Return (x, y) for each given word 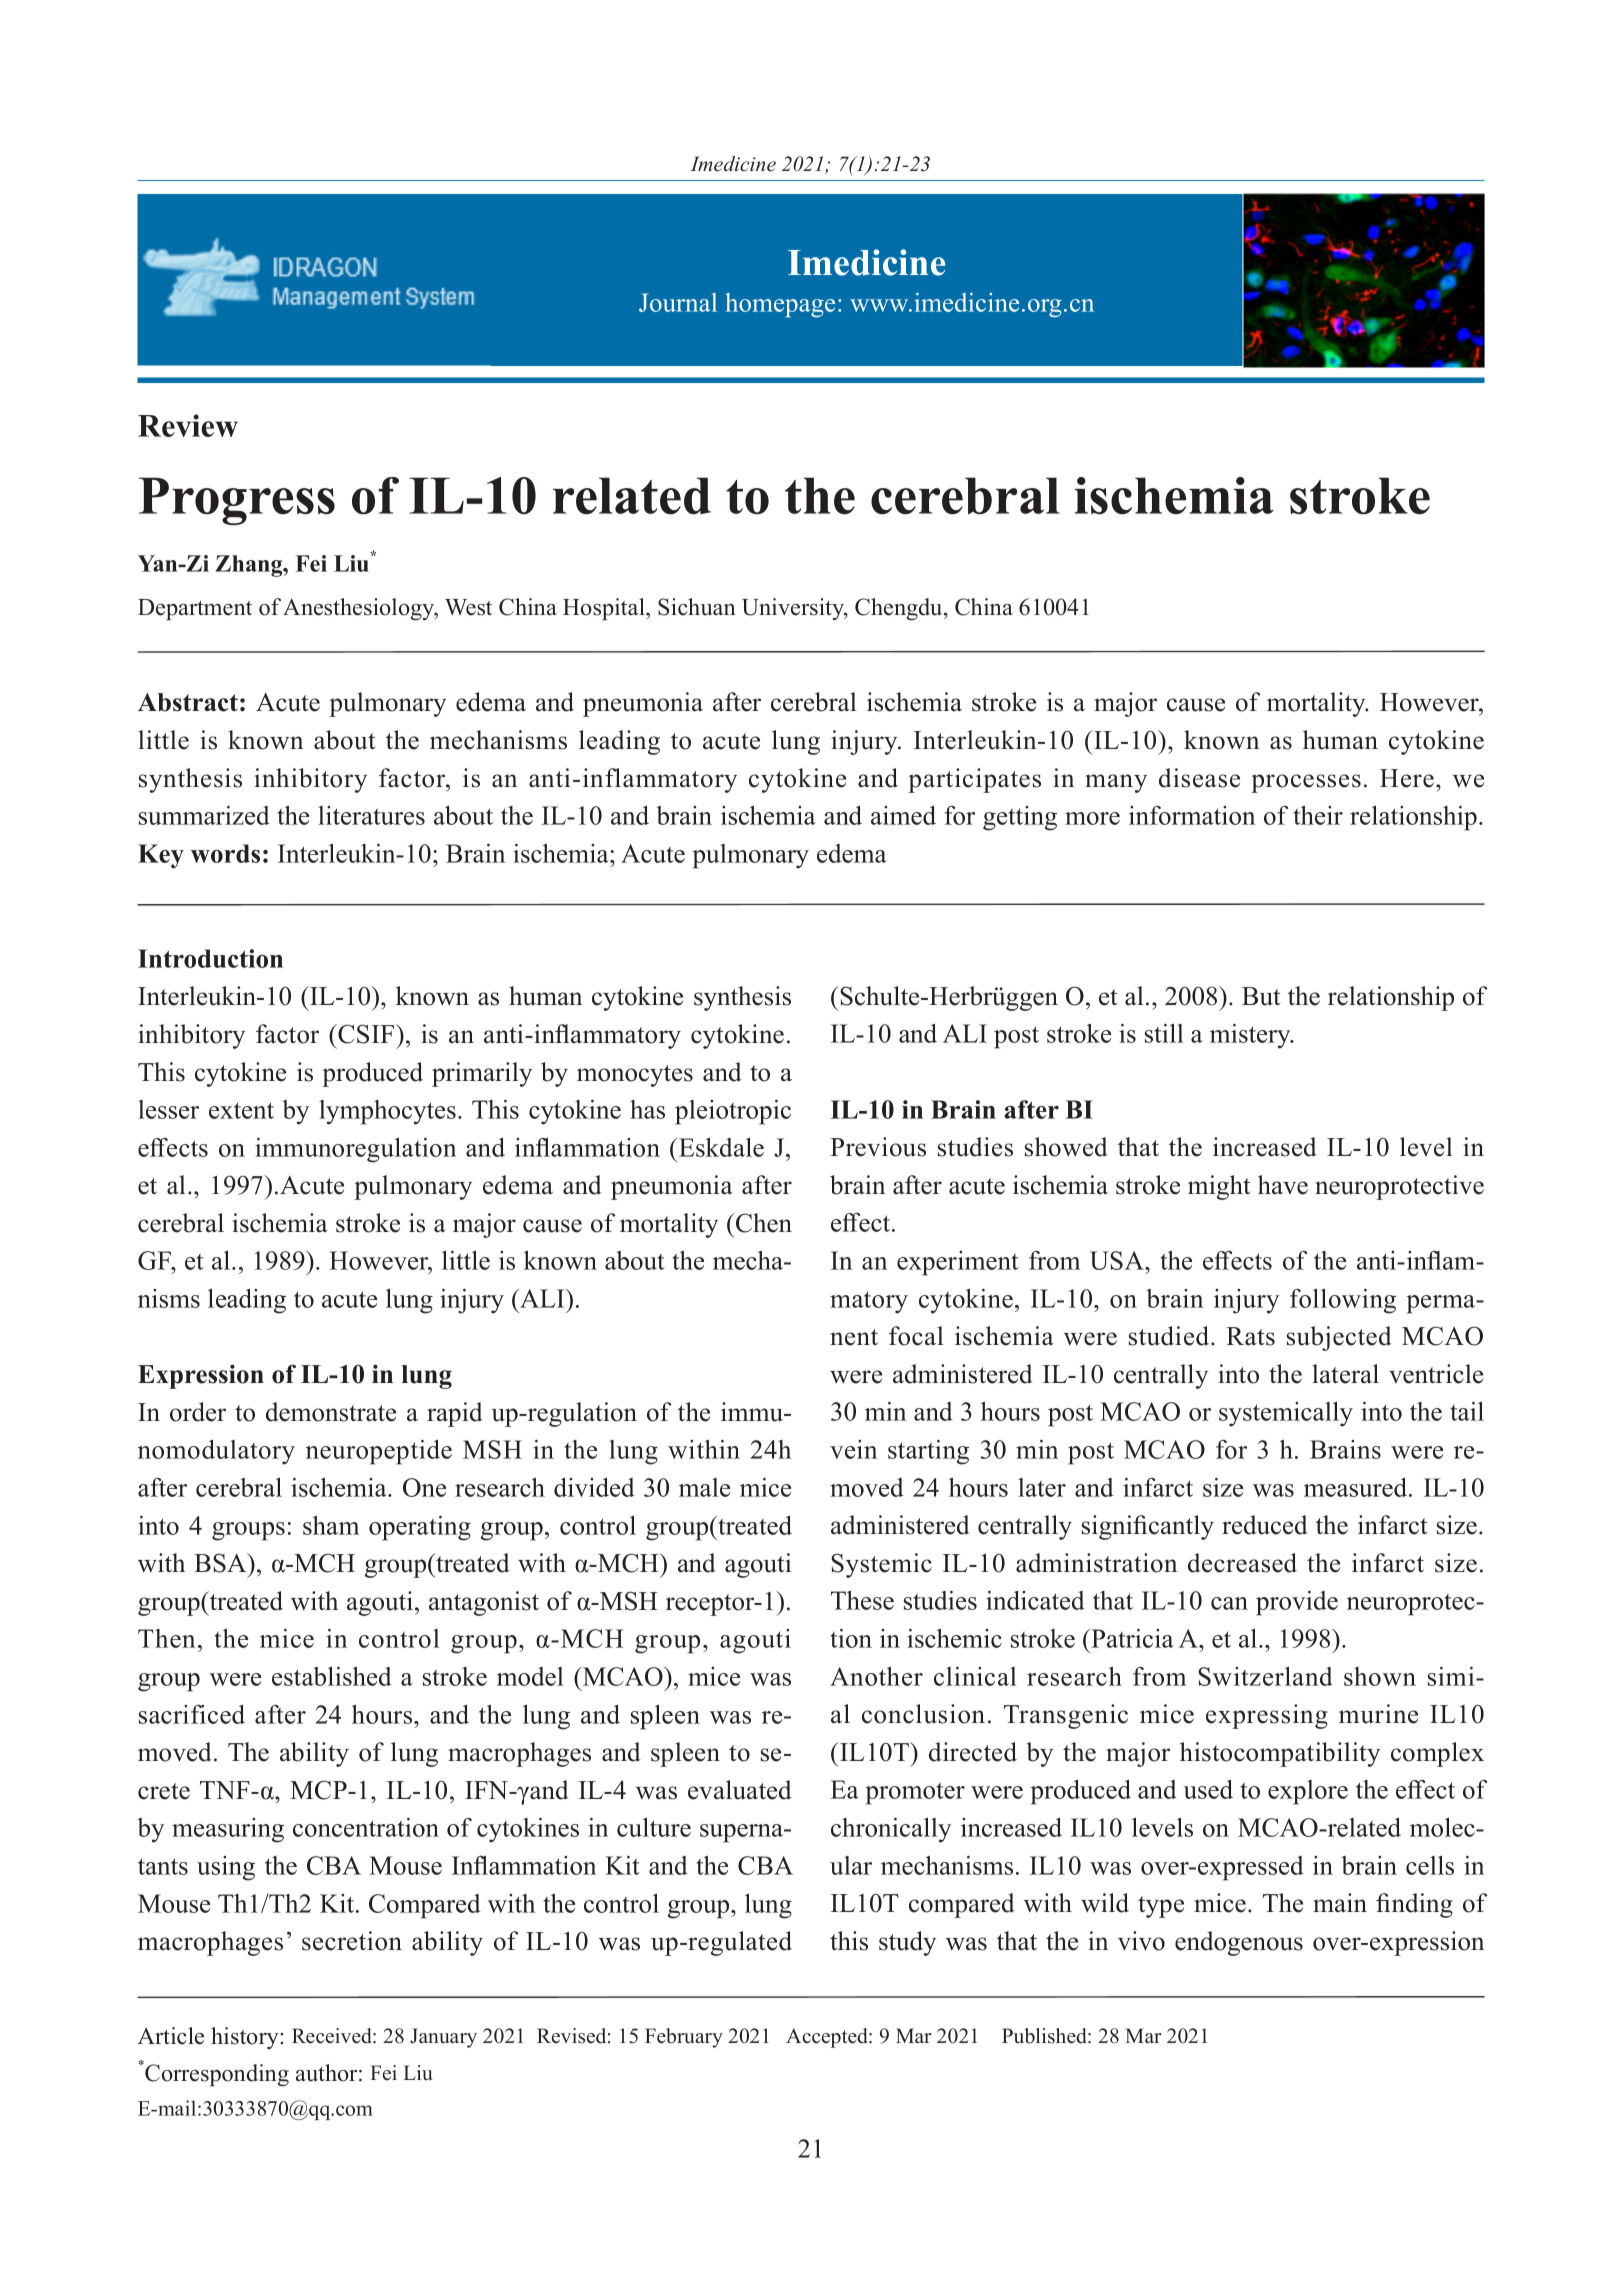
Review (188, 425)
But (1261, 996)
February (684, 2038)
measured (1357, 1487)
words (225, 853)
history (246, 2038)
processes (1306, 783)
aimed (903, 815)
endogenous (1239, 1943)
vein (853, 1449)
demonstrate (331, 1412)
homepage (780, 305)
